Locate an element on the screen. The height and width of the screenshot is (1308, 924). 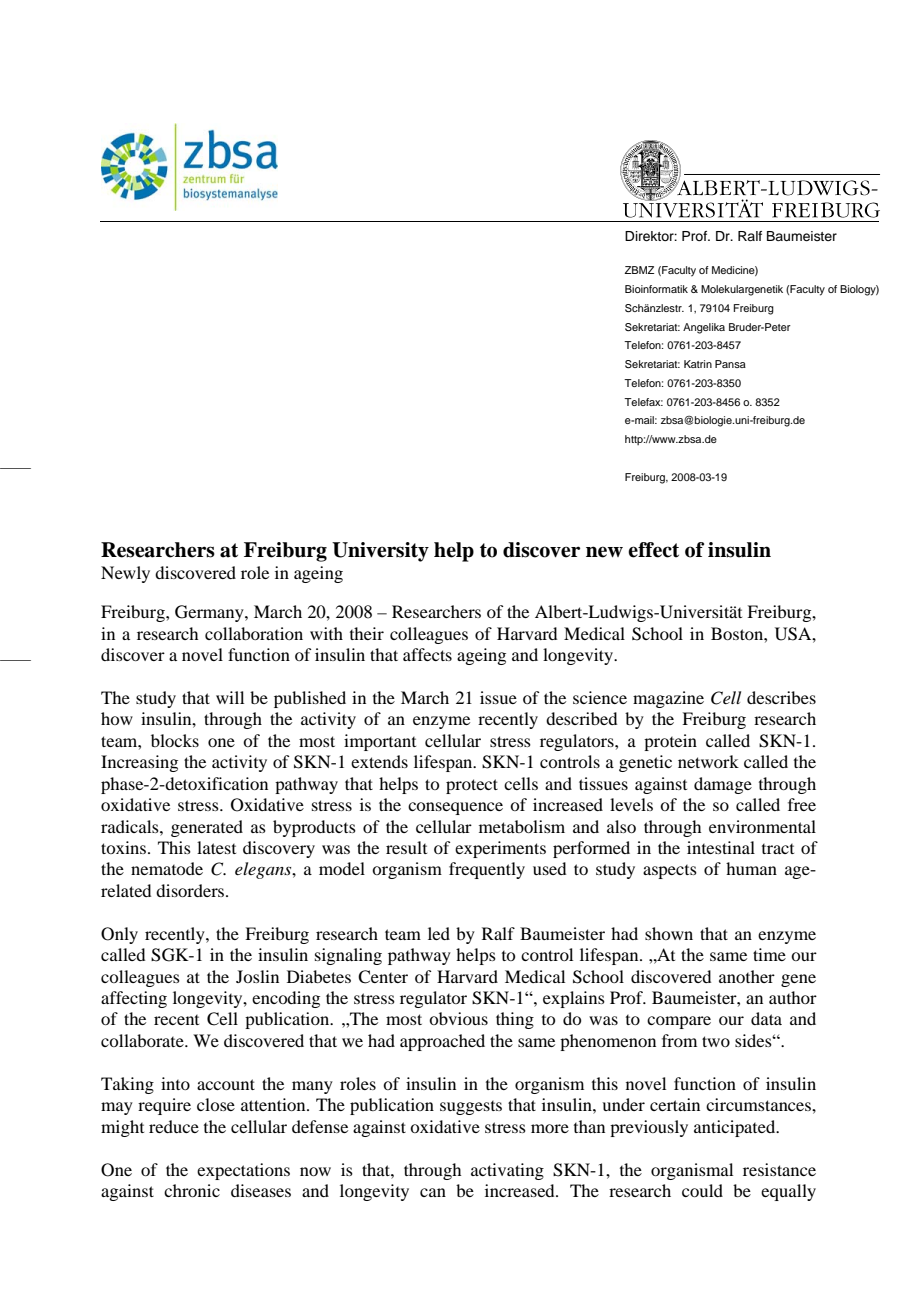
collaboration is located at coordinates (254, 633).
